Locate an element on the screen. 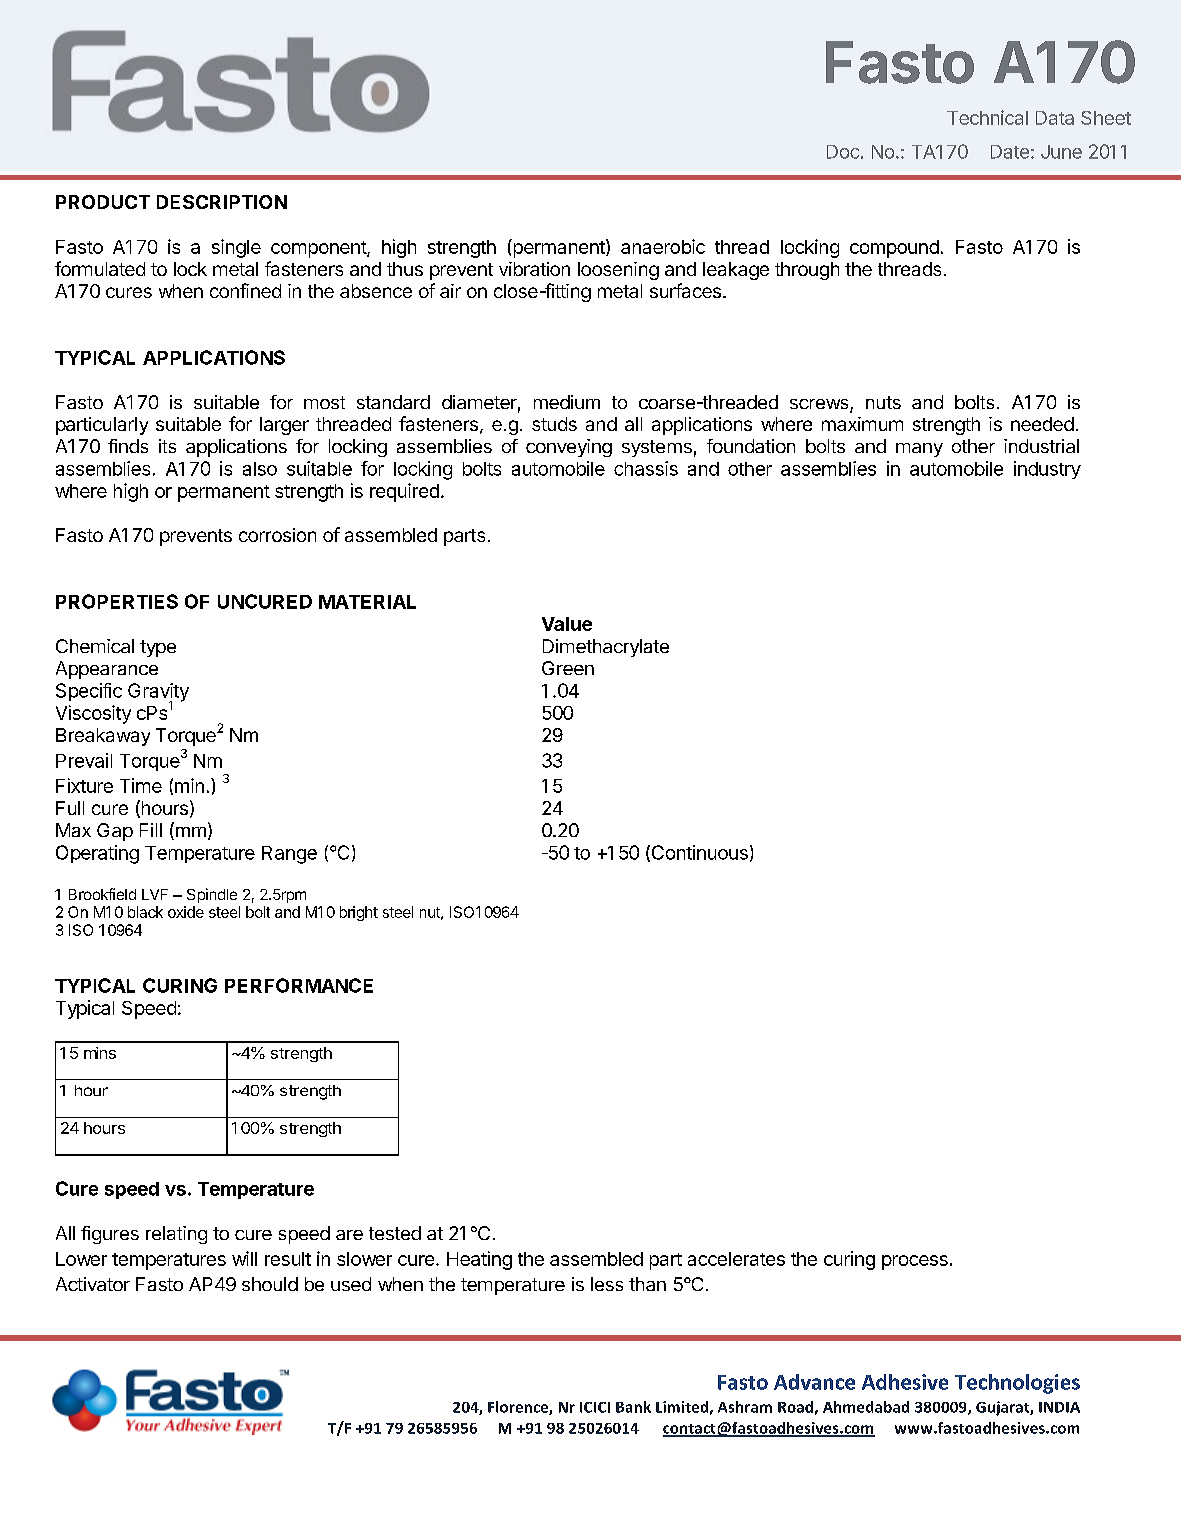 This screenshot has height=1528, width=1181. mins is located at coordinates (100, 1053).
